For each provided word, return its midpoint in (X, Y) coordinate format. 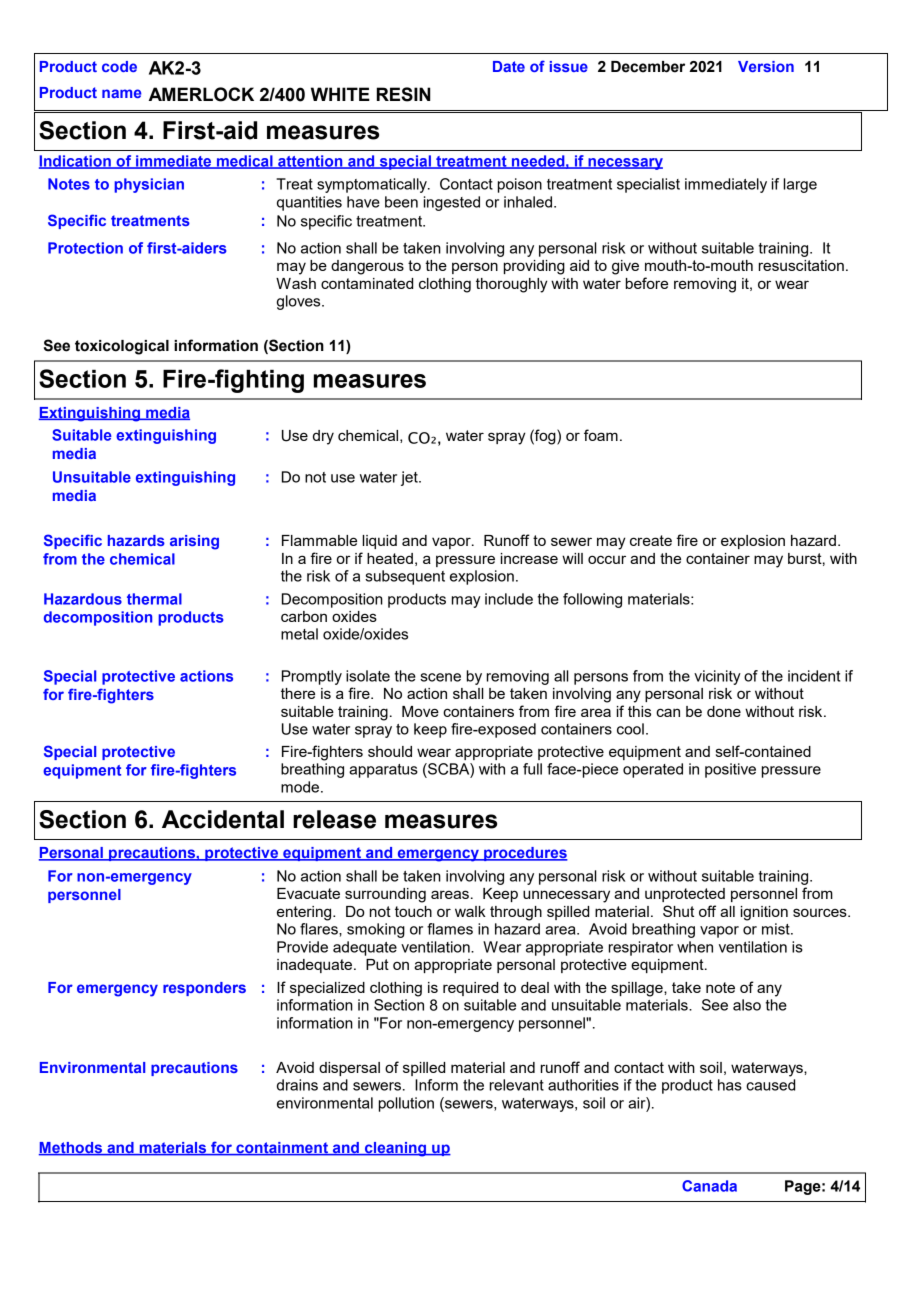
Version (766, 66)
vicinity (717, 677)
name (121, 93)
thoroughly (512, 285)
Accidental (223, 819)
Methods (72, 1149)
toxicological (122, 347)
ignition (764, 913)
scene (440, 677)
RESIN (403, 94)
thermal (154, 599)
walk (470, 911)
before (647, 283)
